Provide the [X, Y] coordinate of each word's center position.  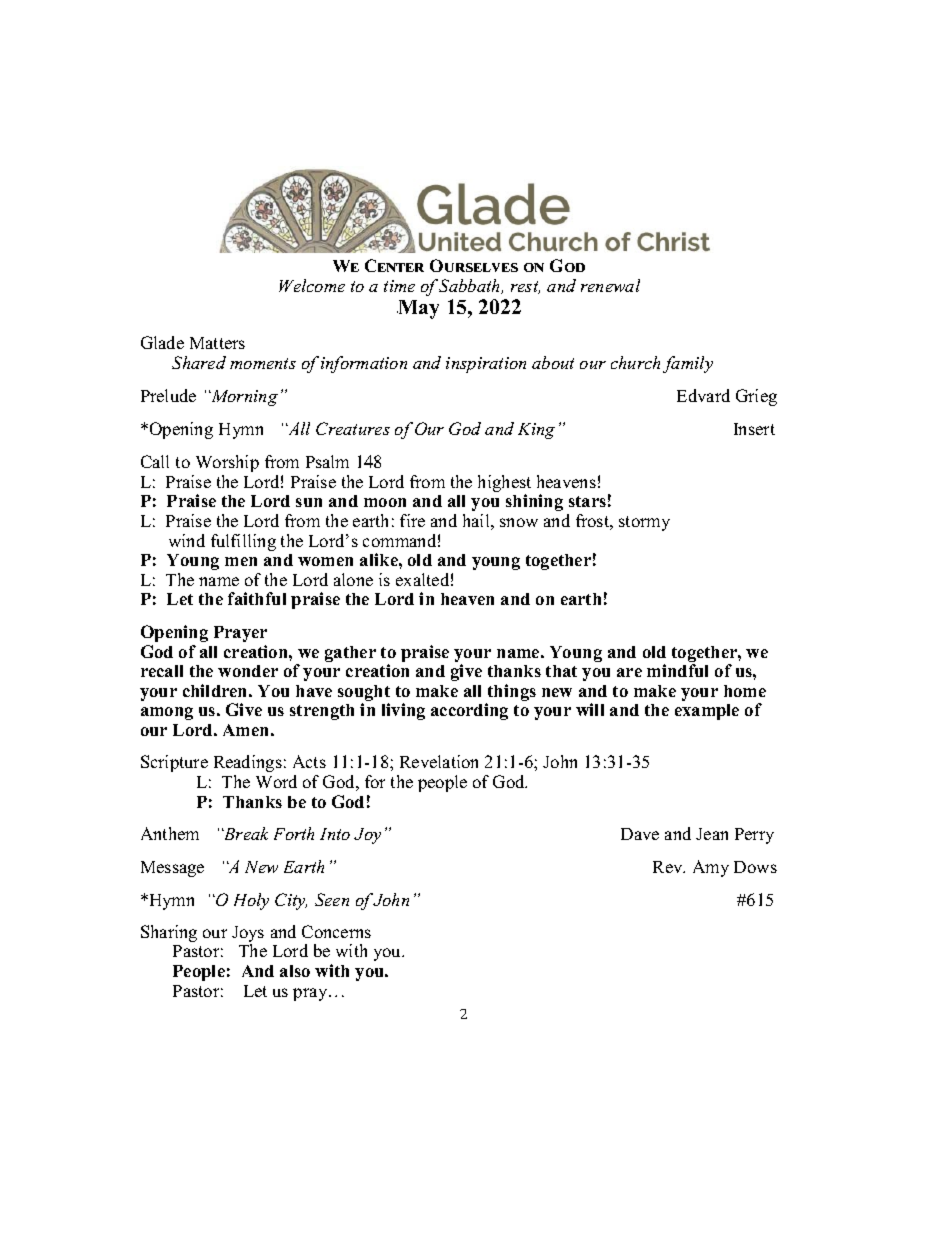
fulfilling [243, 542]
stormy [644, 523]
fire [412, 520]
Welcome [312, 285]
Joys [248, 935]
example [707, 712]
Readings [248, 763]
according [469, 711]
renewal [610, 285]
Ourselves [474, 265]
